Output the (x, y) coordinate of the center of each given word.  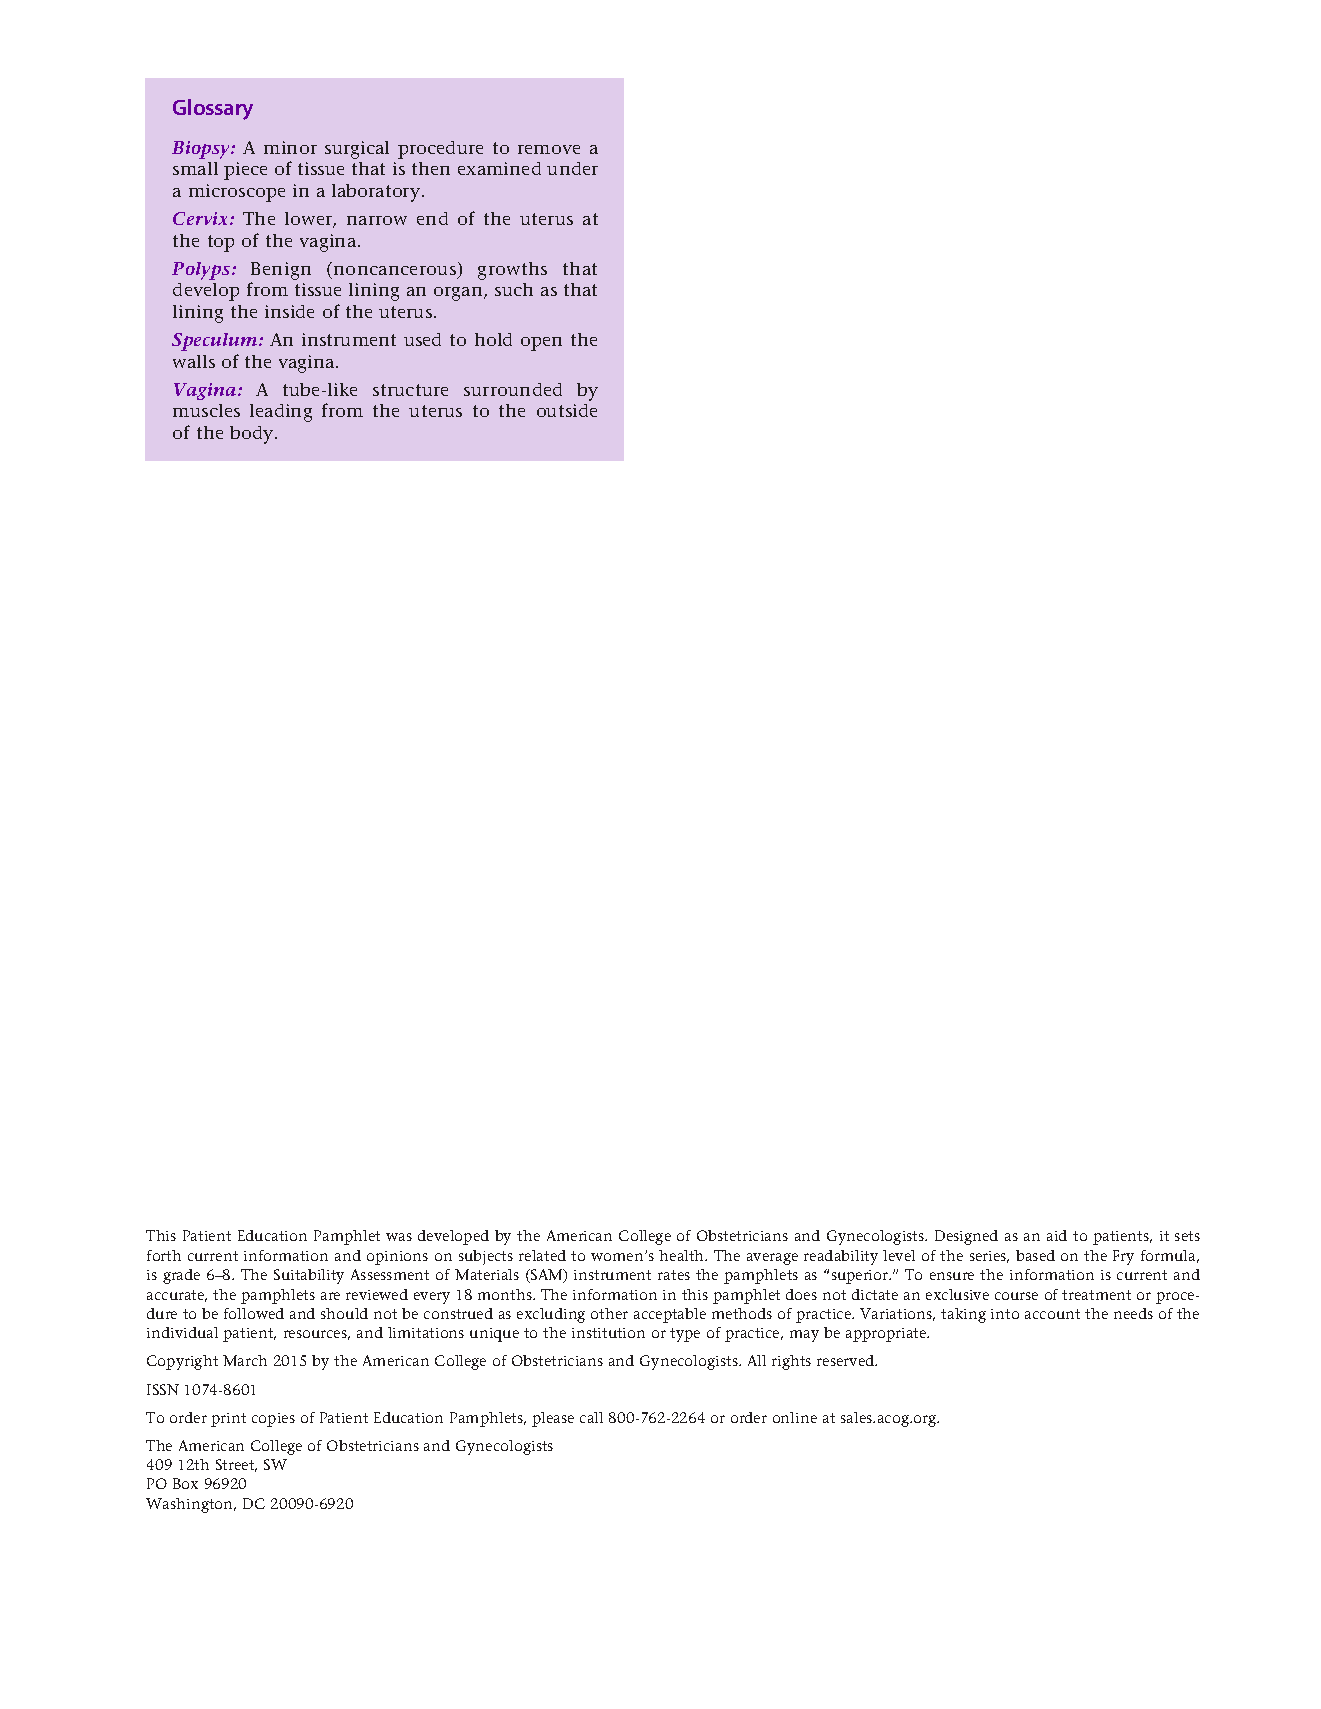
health (683, 1255)
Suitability (309, 1276)
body (253, 435)
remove (549, 149)
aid (1057, 1235)
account (1052, 1314)
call (591, 1417)
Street (236, 1465)
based (1035, 1255)
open (541, 344)
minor (290, 147)
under (572, 168)
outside (567, 410)
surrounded (513, 389)
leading (281, 413)
